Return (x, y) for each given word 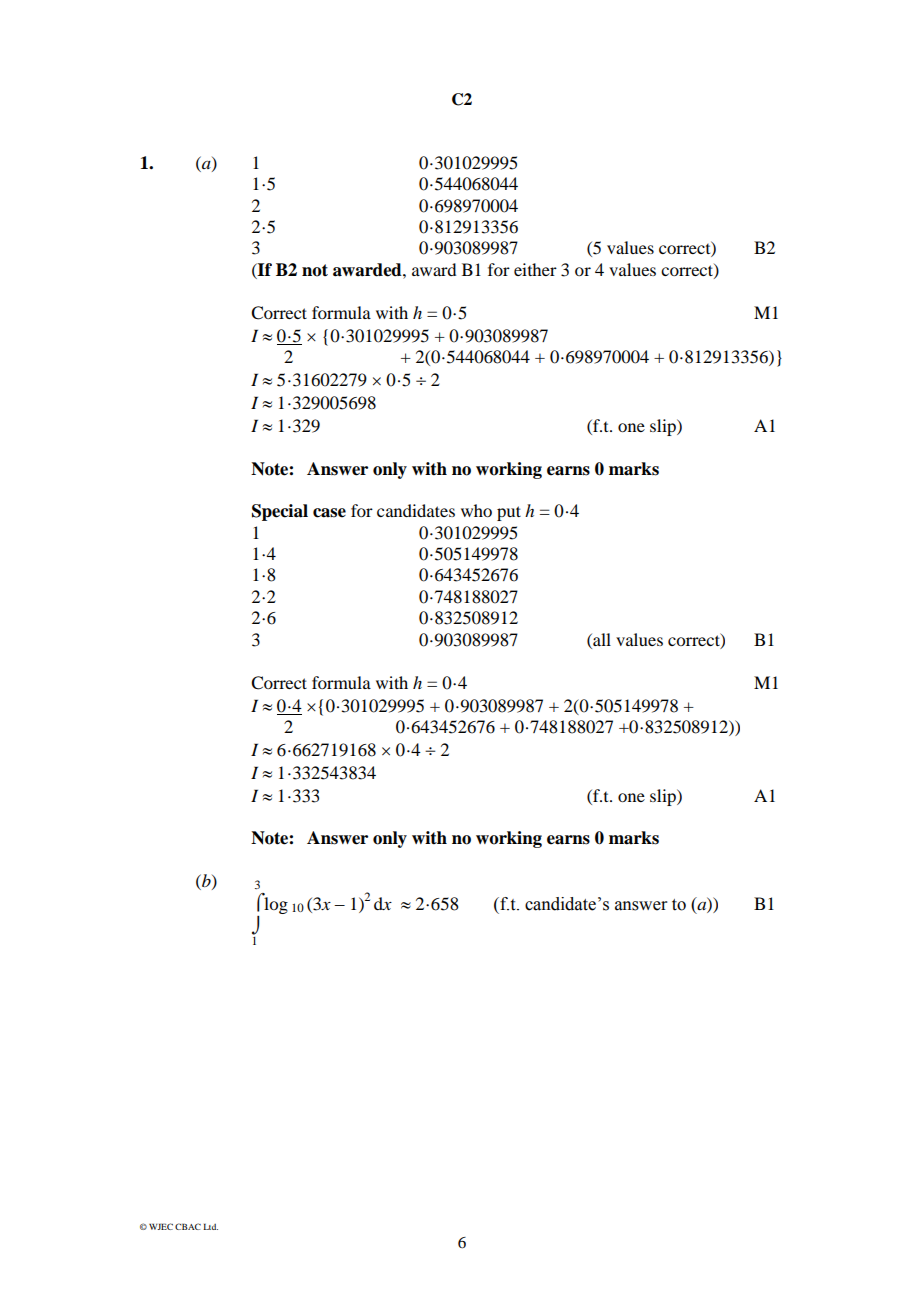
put (509, 513)
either (535, 269)
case (329, 513)
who (476, 510)
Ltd (210, 1226)
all (601, 639)
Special (280, 512)
